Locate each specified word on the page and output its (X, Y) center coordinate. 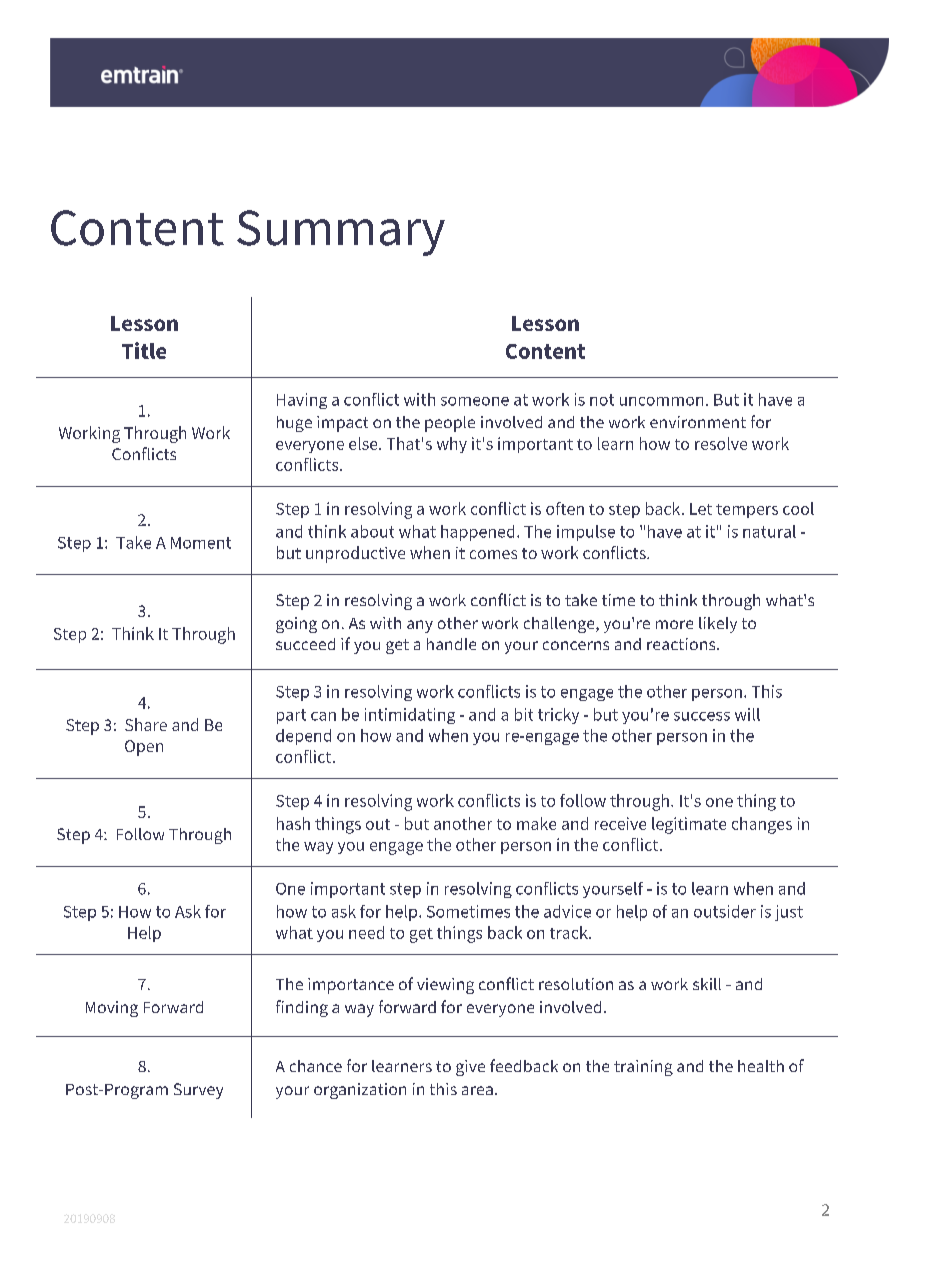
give (470, 1068)
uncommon (661, 401)
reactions (682, 644)
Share (146, 724)
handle (451, 644)
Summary (341, 233)
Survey (198, 1091)
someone (475, 401)
